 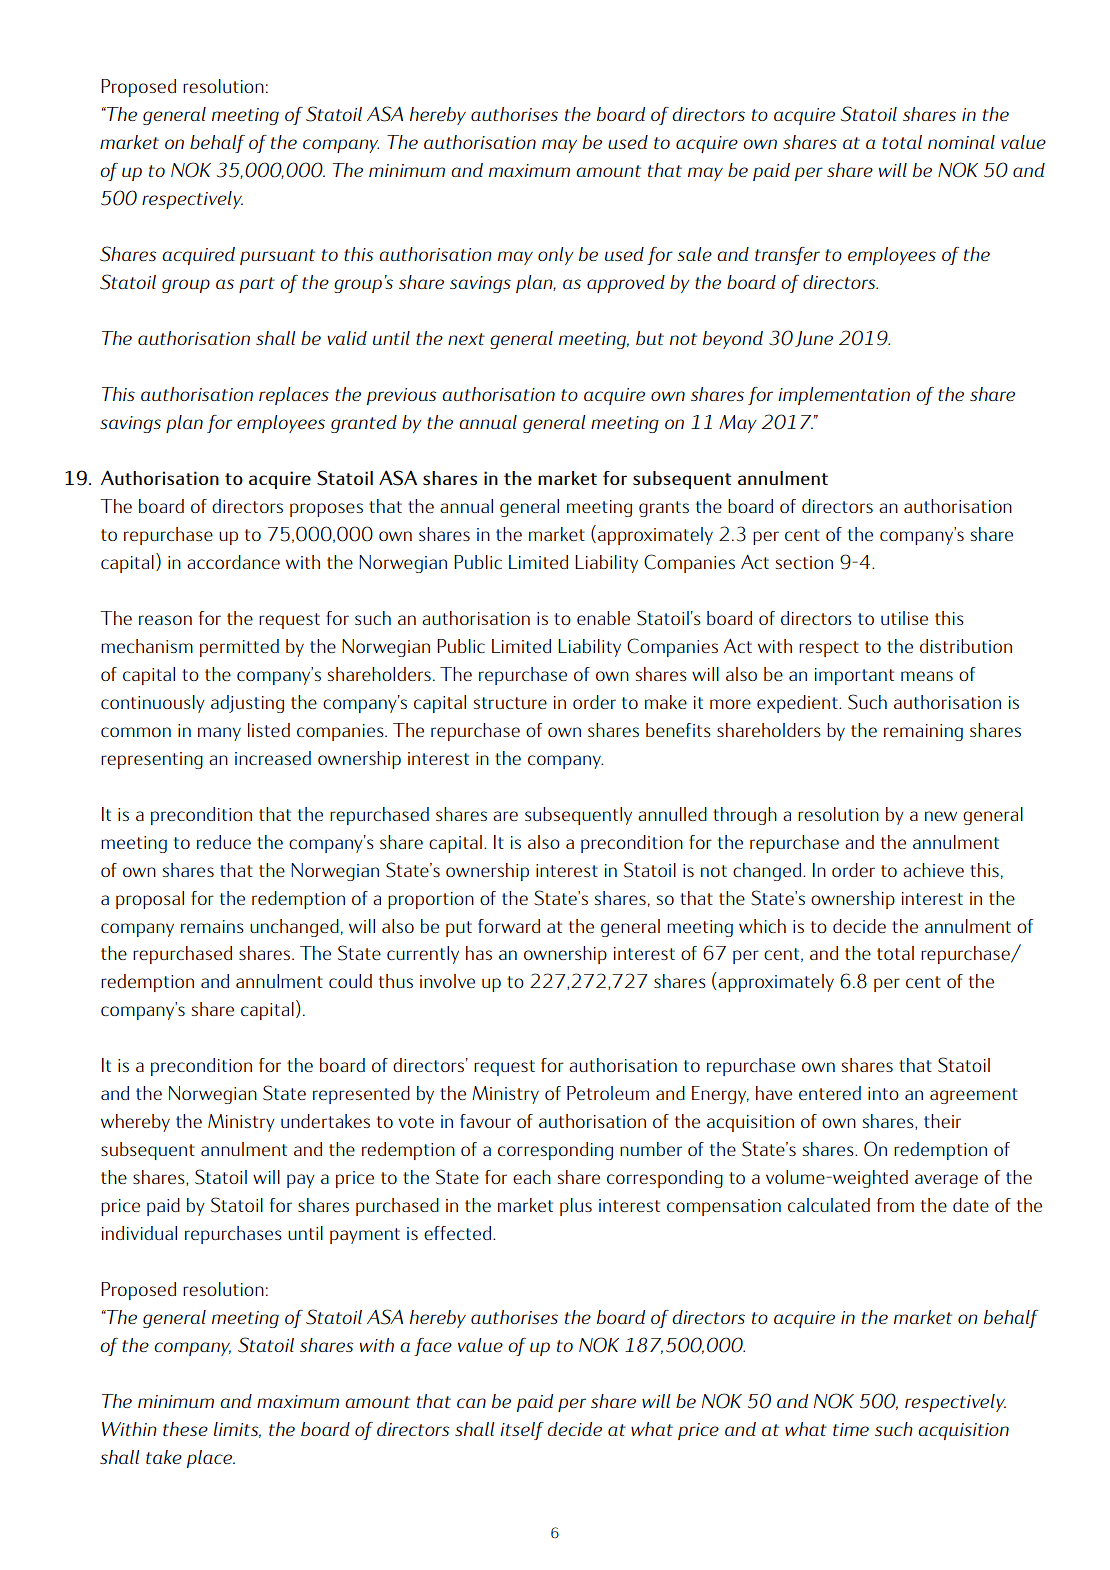 What do you see at coordinates (522, 1431) in the page?
I see `itself` at bounding box center [522, 1431].
